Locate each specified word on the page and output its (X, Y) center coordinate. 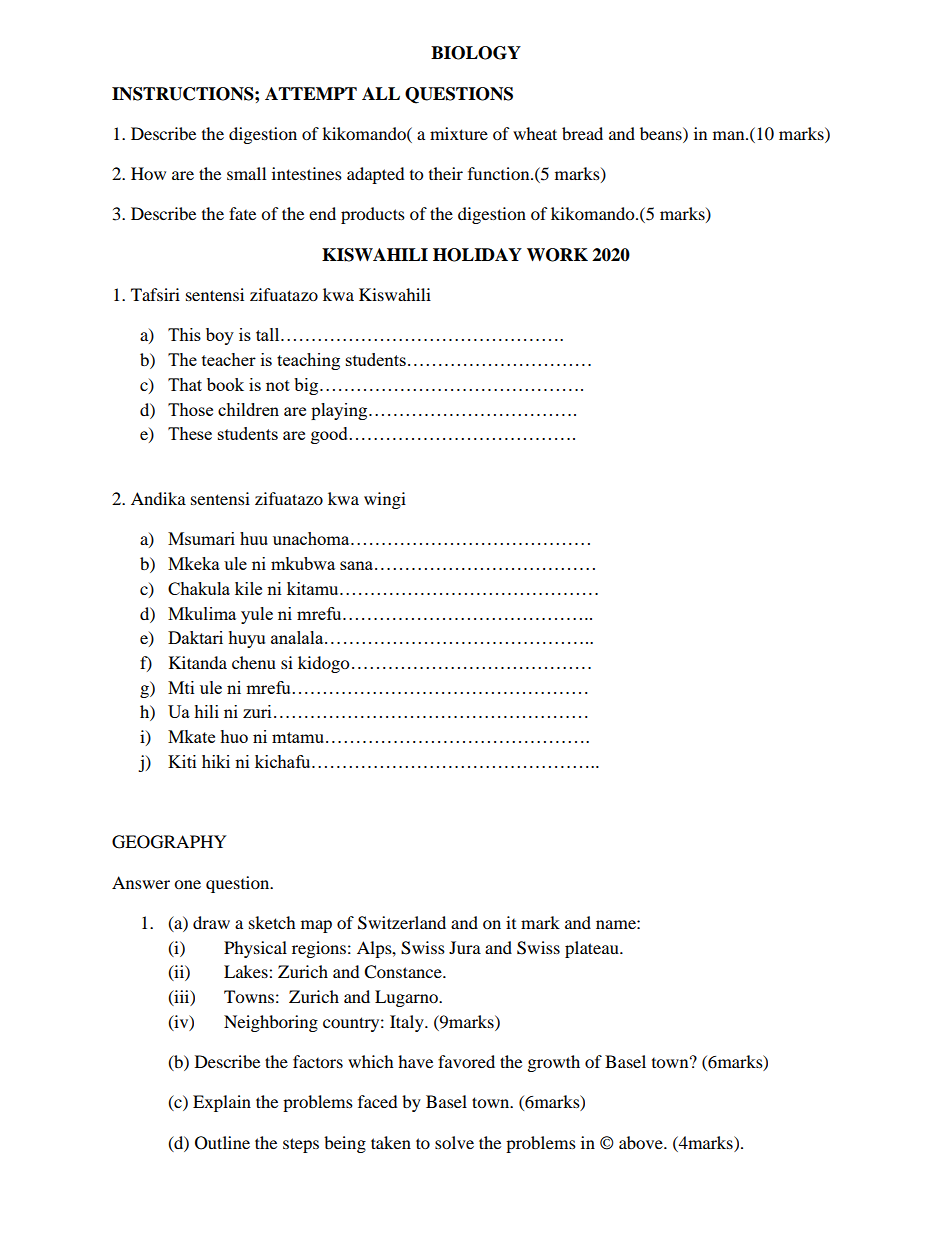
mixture (459, 133)
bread (582, 133)
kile (248, 588)
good (329, 435)
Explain (222, 1103)
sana (358, 565)
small (246, 173)
